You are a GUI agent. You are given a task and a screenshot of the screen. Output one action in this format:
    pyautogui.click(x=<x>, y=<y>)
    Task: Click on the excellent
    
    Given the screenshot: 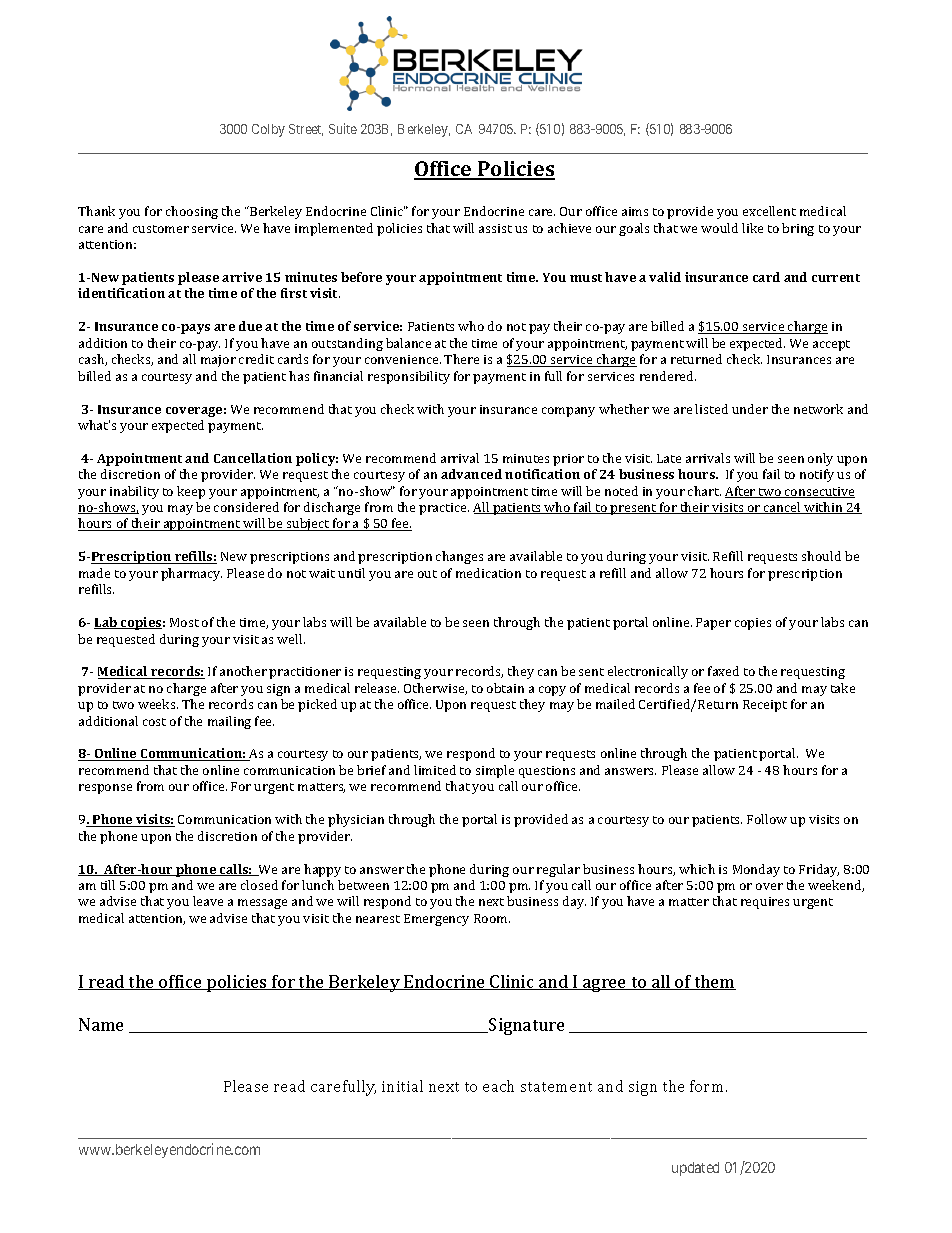 What is the action you would take?
    pyautogui.click(x=769, y=211)
